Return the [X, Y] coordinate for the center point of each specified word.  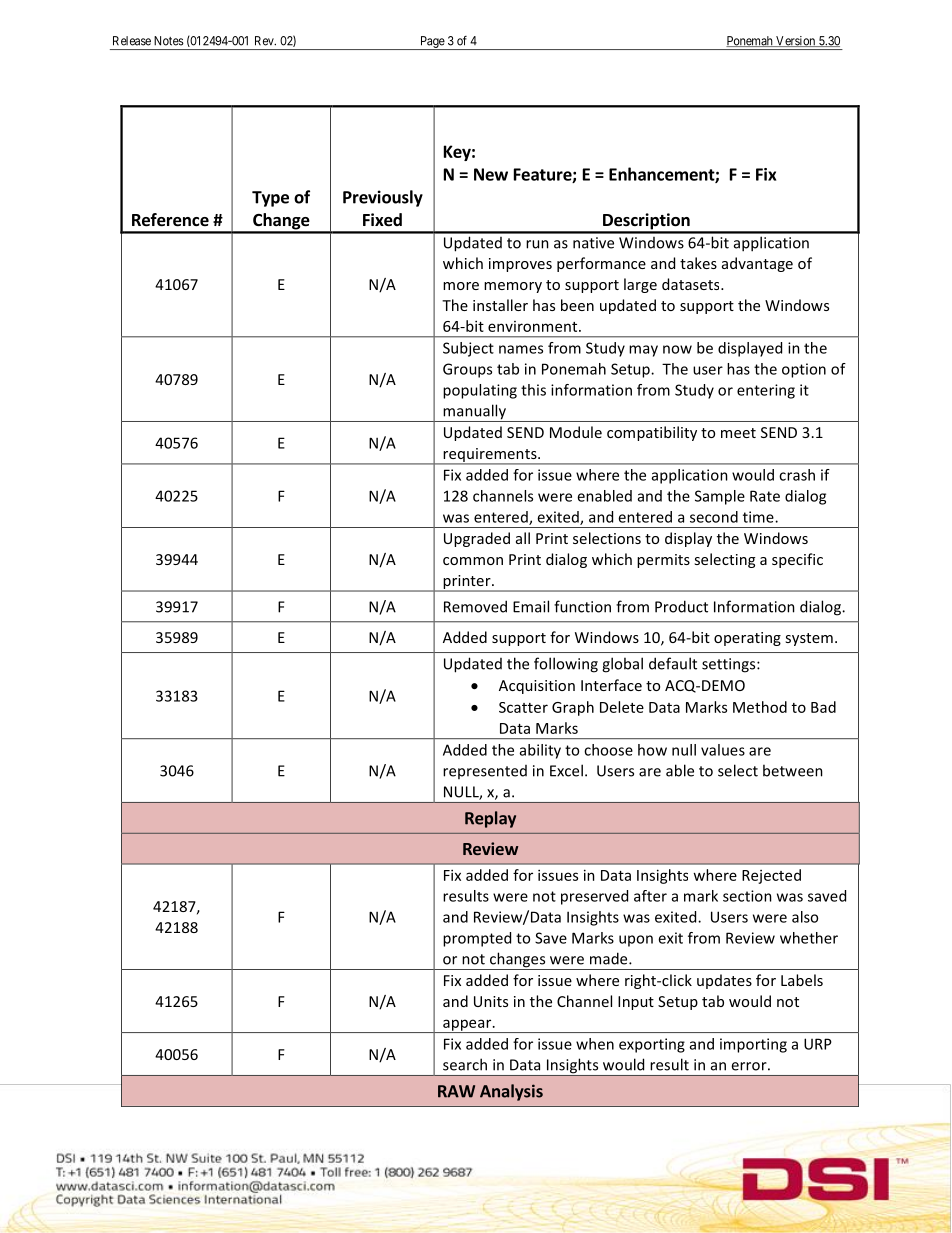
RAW [456, 1091]
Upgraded [477, 539]
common [473, 561]
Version [795, 41]
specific [797, 560]
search [465, 1064]
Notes [169, 41]
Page [432, 43]
